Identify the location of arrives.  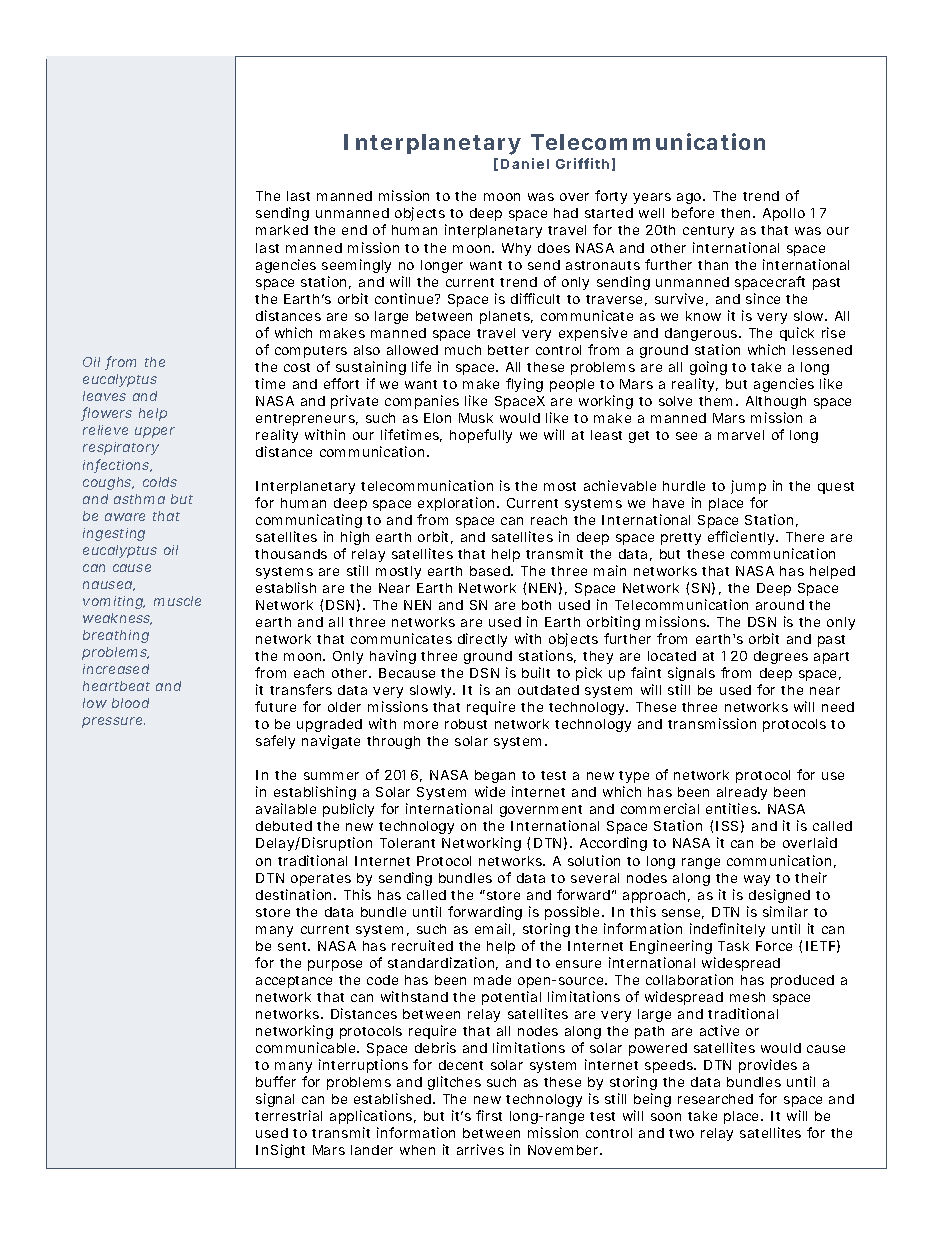
(480, 1149).
